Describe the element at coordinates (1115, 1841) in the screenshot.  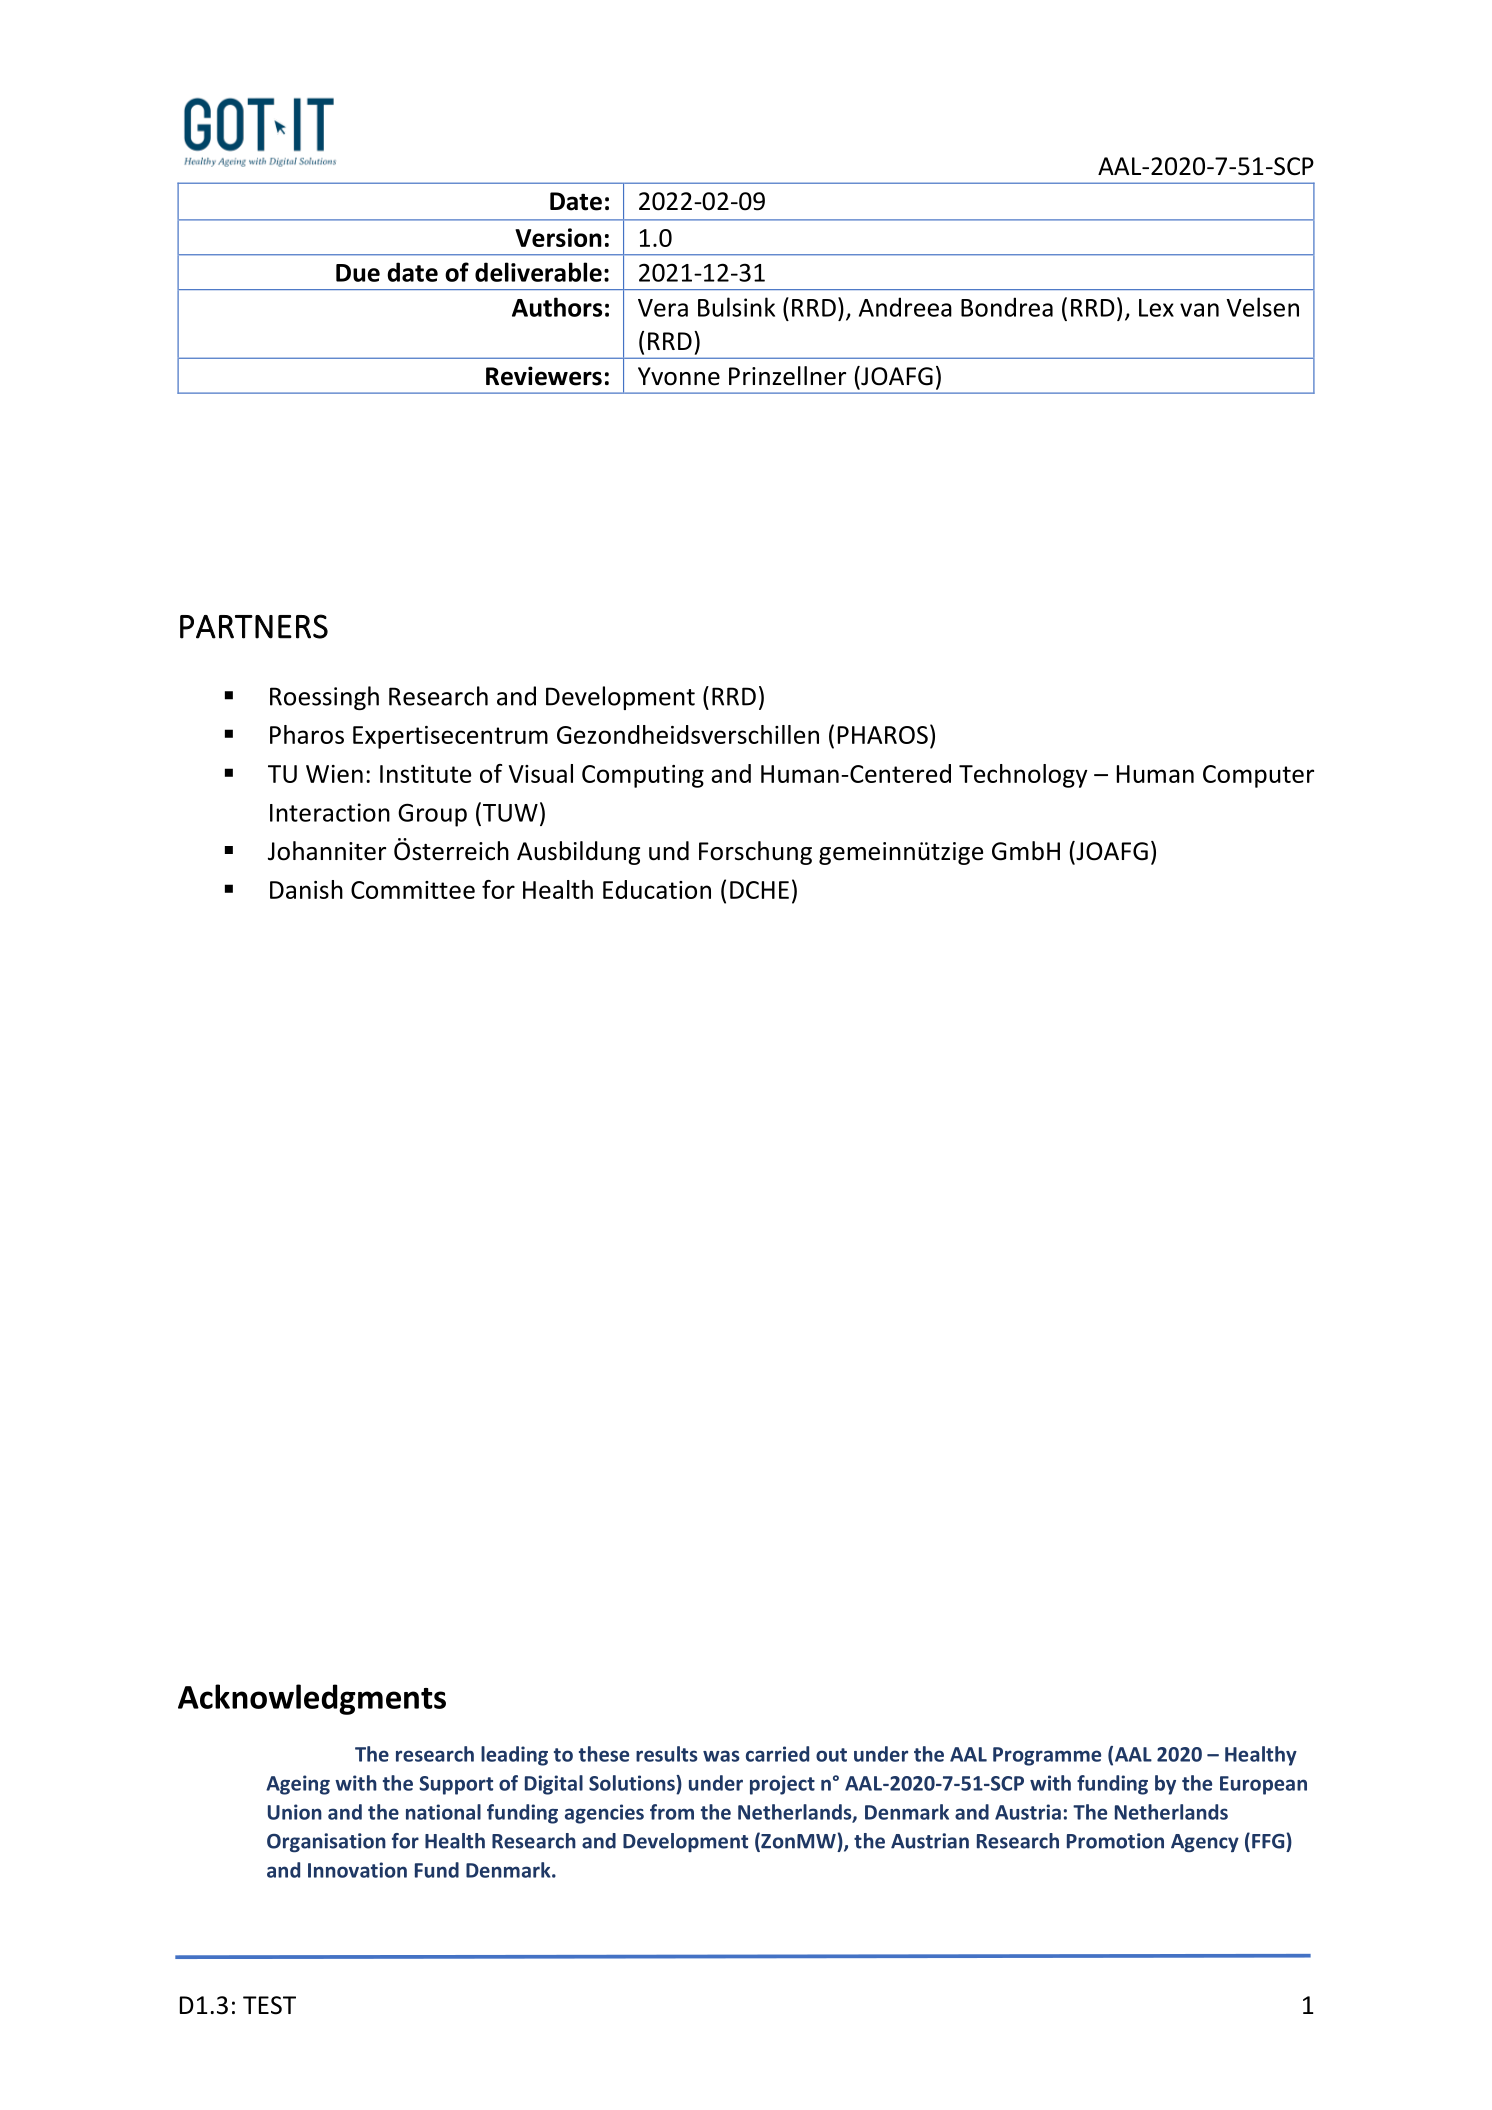
I see `Promotion` at that location.
